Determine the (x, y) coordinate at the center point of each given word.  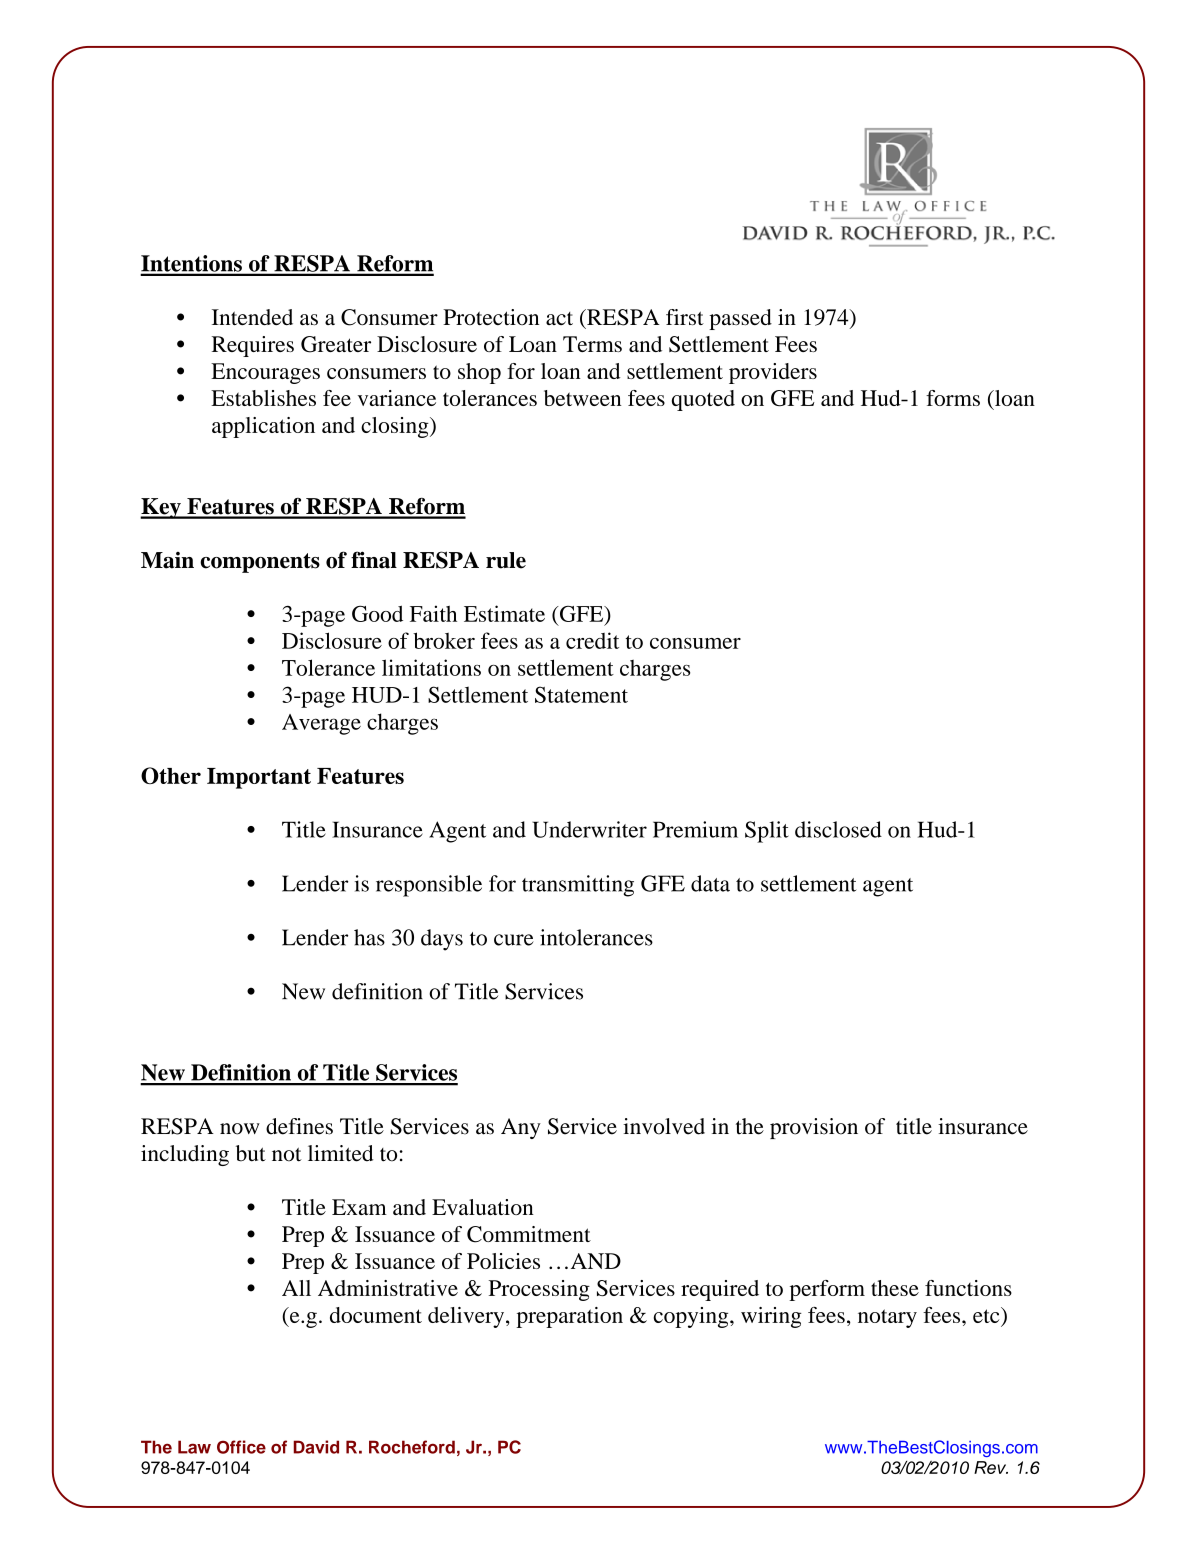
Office (241, 1447)
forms (953, 398)
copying (692, 1317)
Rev (991, 1467)
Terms (592, 344)
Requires (253, 346)
